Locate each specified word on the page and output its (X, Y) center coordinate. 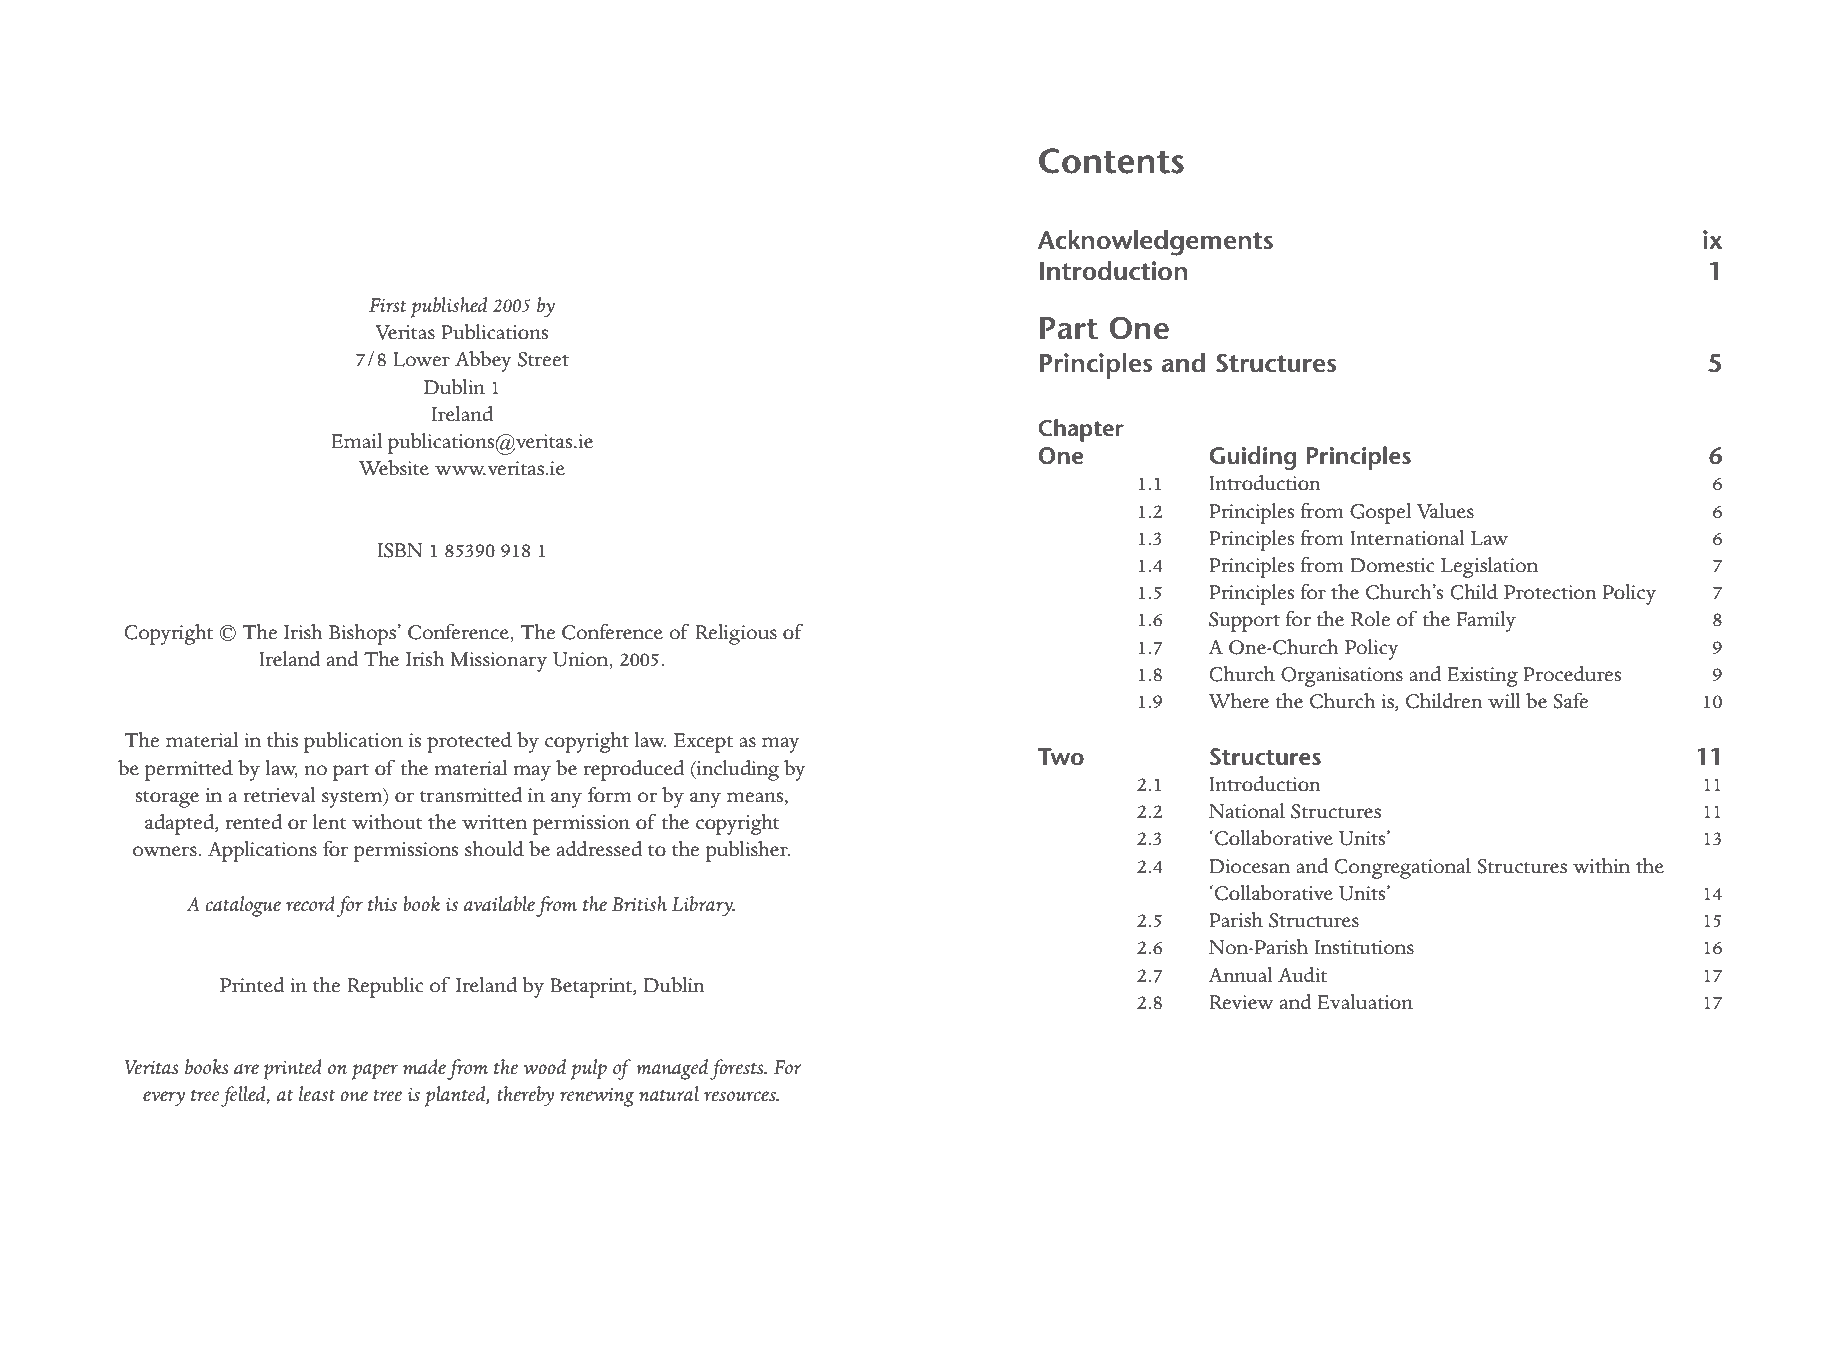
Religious (736, 634)
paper (375, 1072)
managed (673, 1069)
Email (356, 441)
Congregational (1402, 868)
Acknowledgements (1155, 243)
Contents (1111, 161)
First (388, 305)
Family (1486, 621)
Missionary (499, 662)
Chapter (1081, 430)
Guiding (1253, 458)
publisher (748, 851)
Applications (262, 851)
